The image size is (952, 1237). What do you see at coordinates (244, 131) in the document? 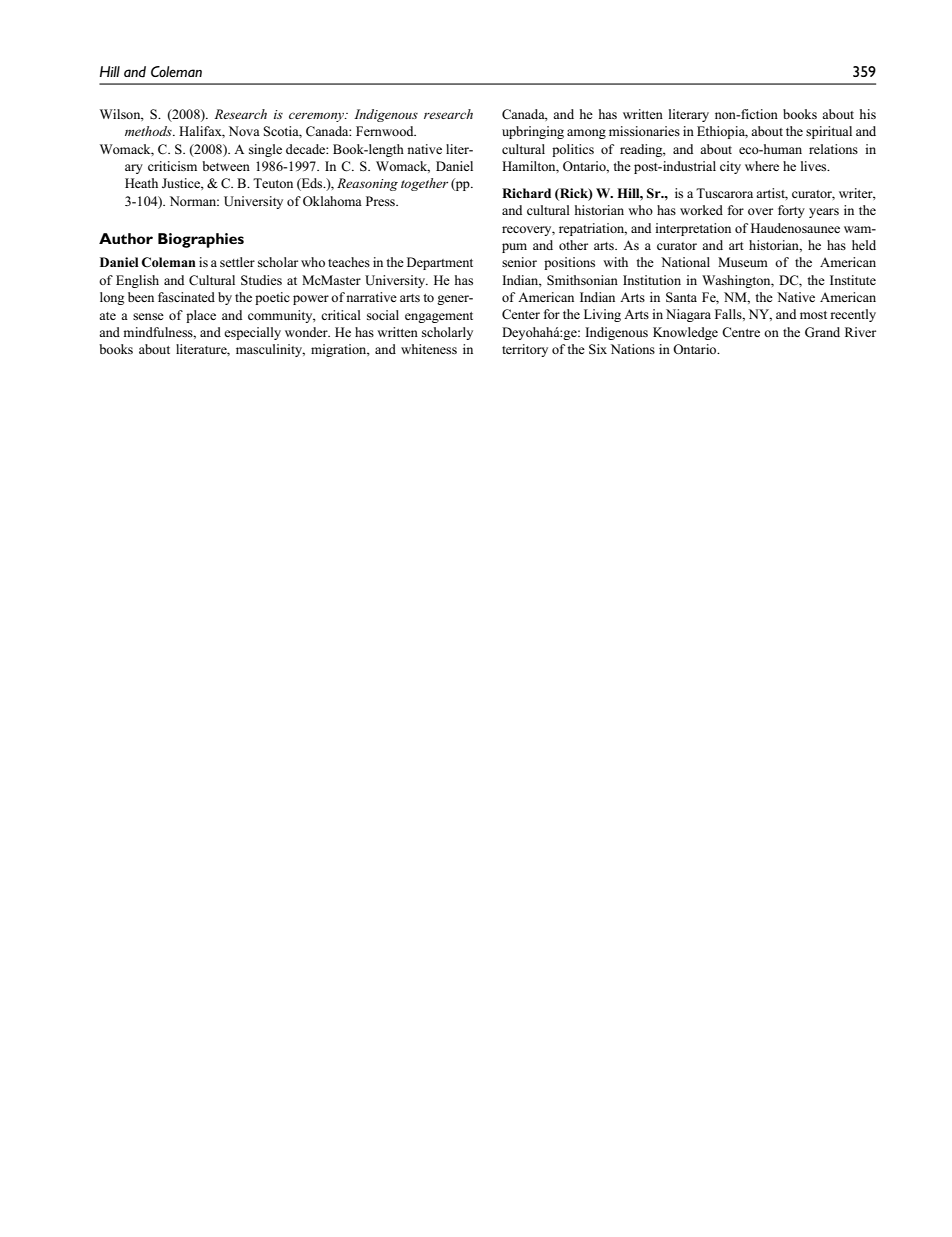
I see `Nova` at bounding box center [244, 131].
